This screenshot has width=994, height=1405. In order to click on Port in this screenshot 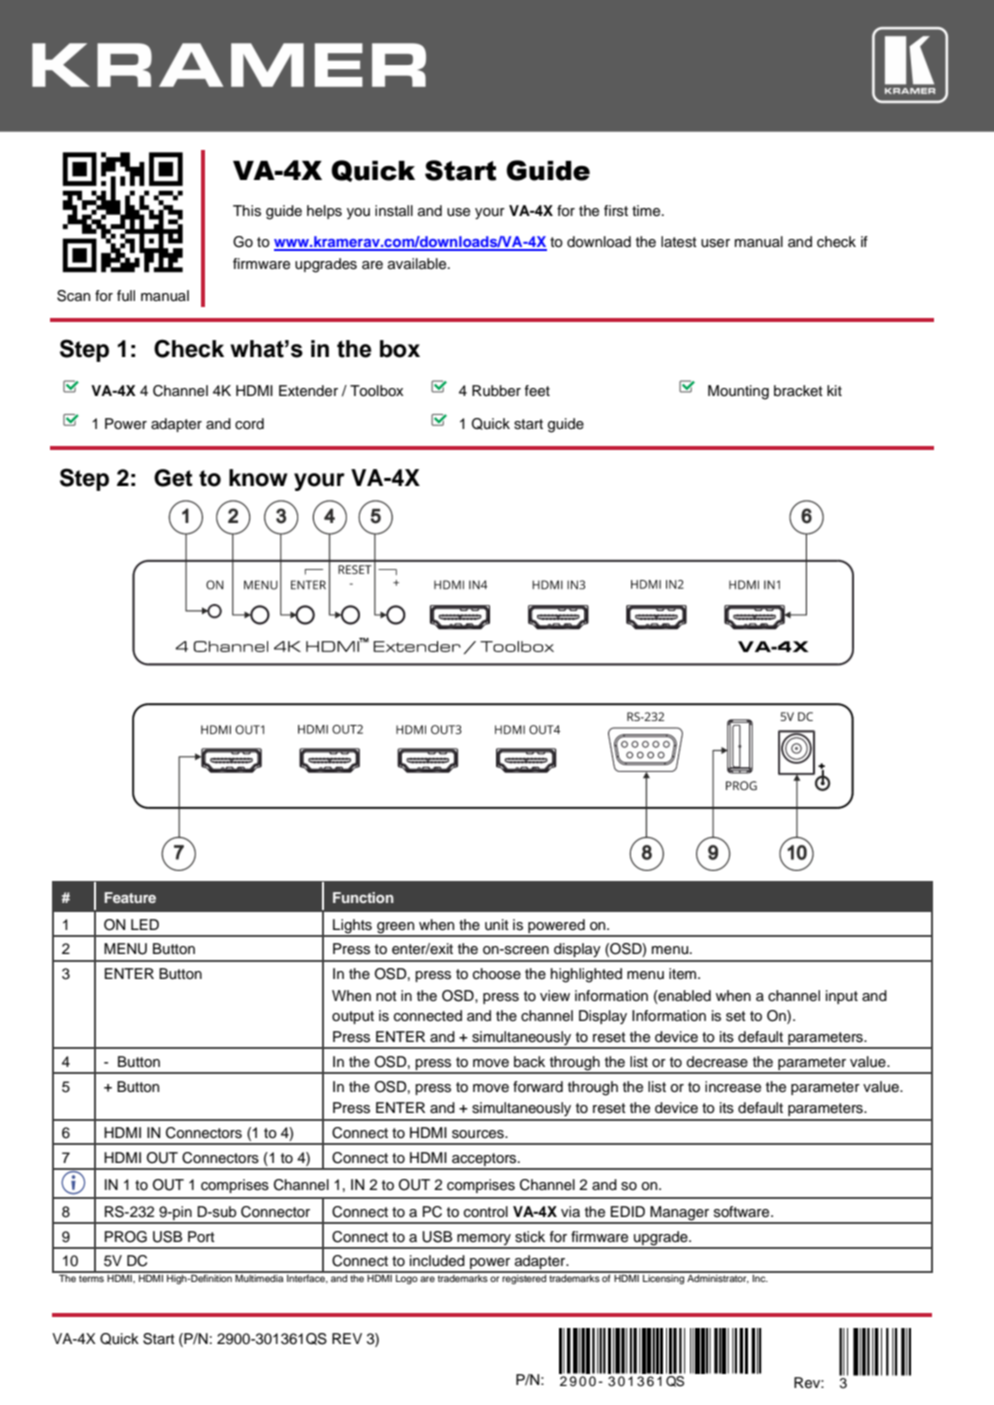, I will do `click(201, 1236)`.
